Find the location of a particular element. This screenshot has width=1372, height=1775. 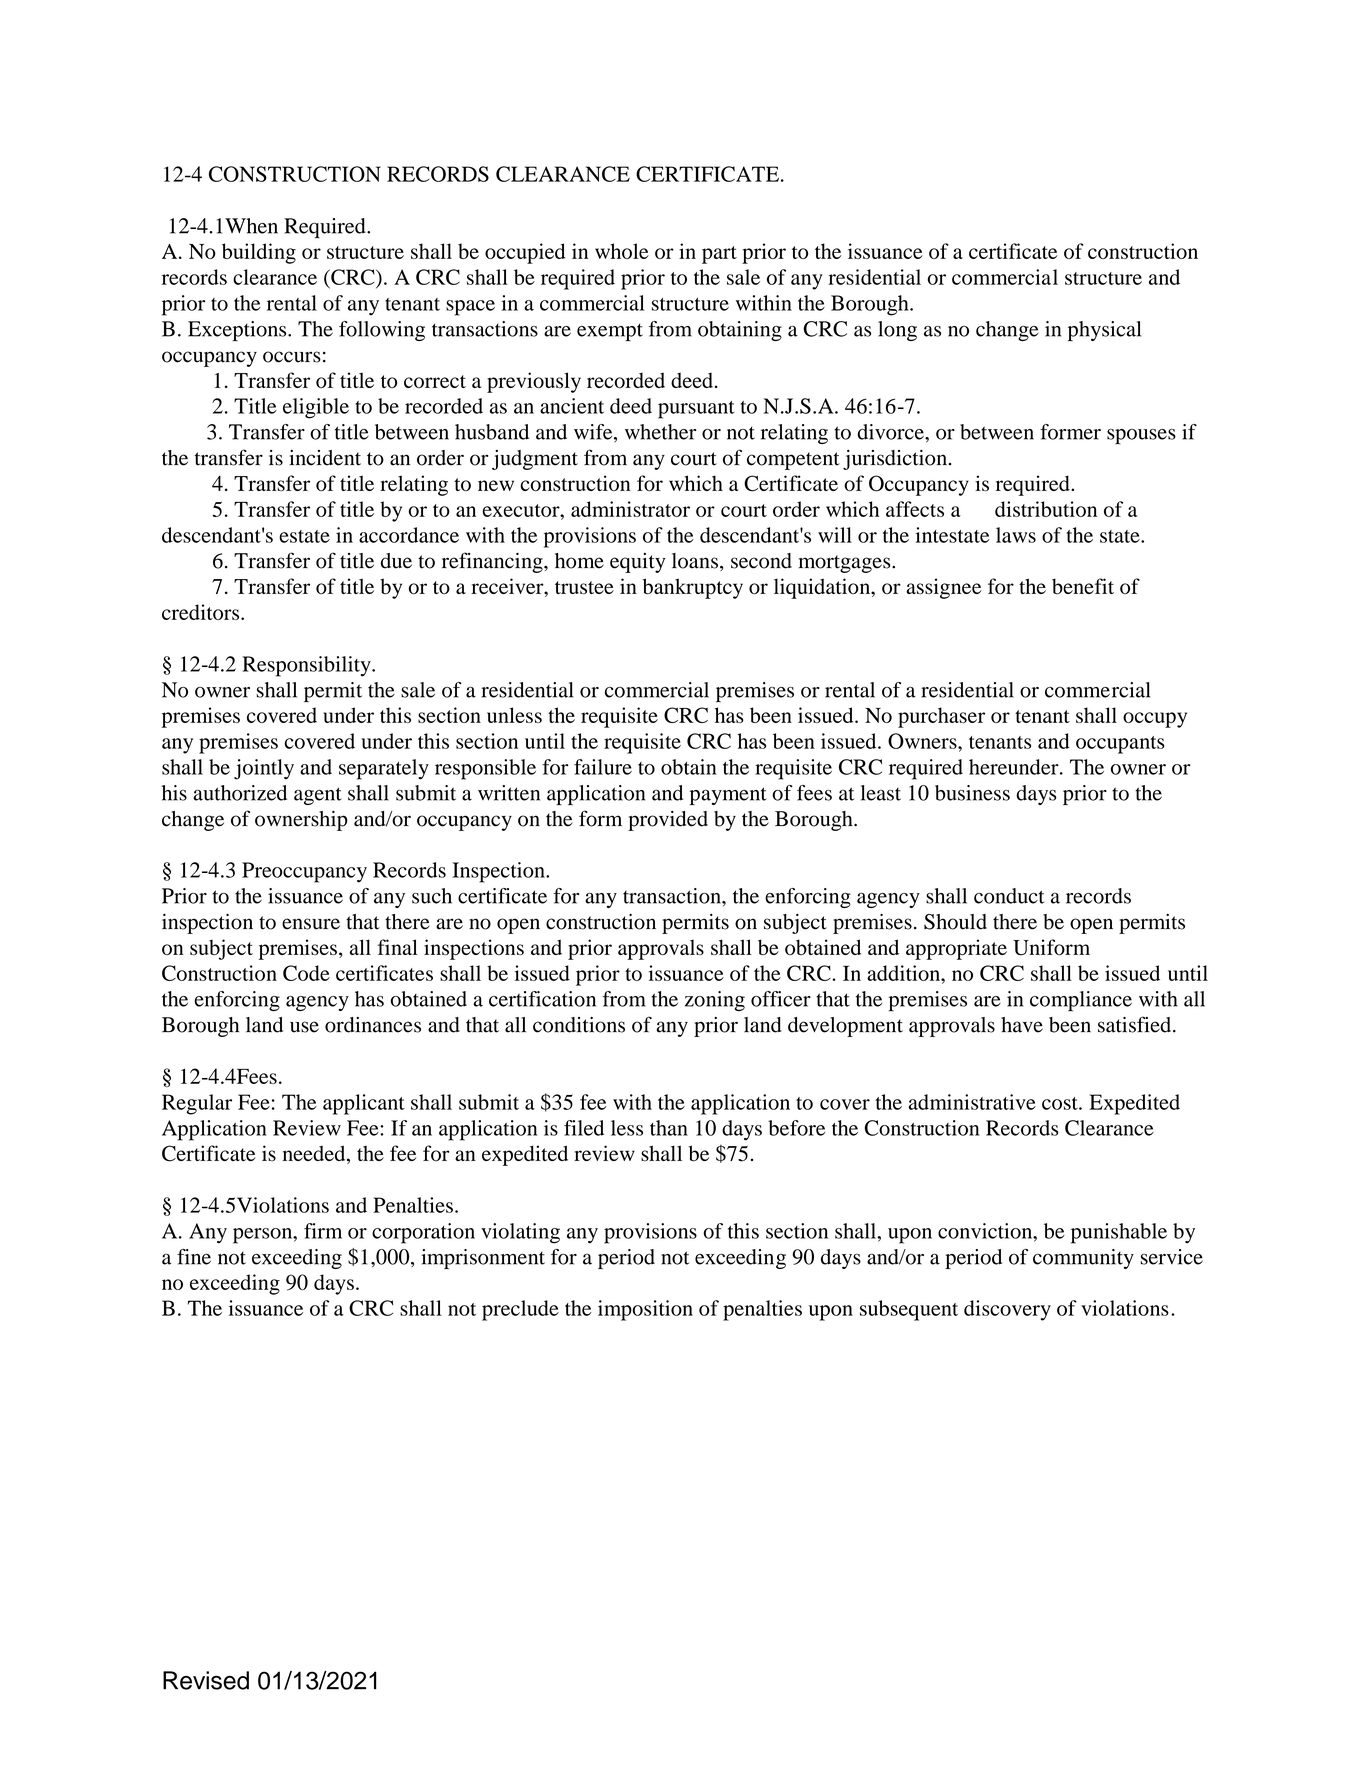

firm is located at coordinates (323, 1231).
